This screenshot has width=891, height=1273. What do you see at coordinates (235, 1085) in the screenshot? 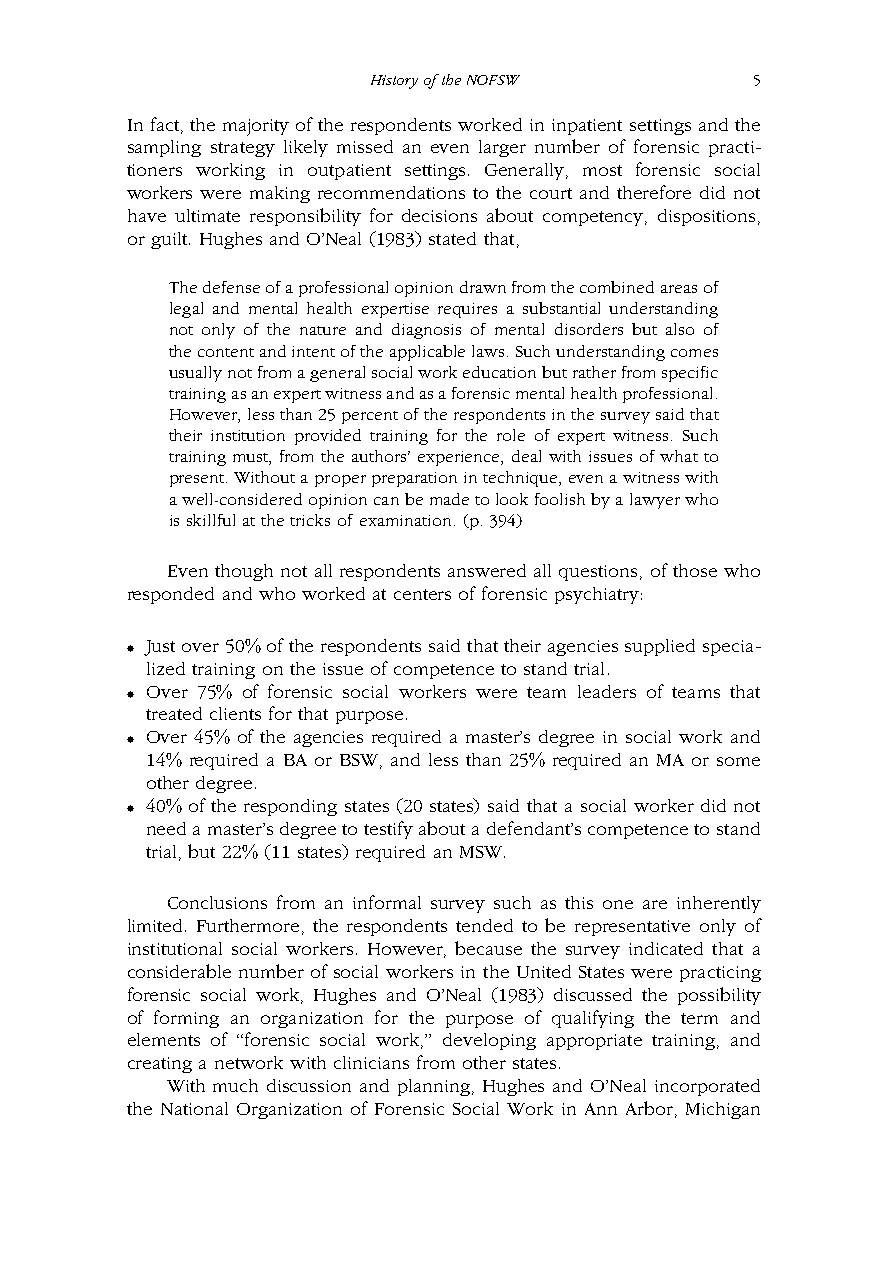
I see `much` at bounding box center [235, 1085].
